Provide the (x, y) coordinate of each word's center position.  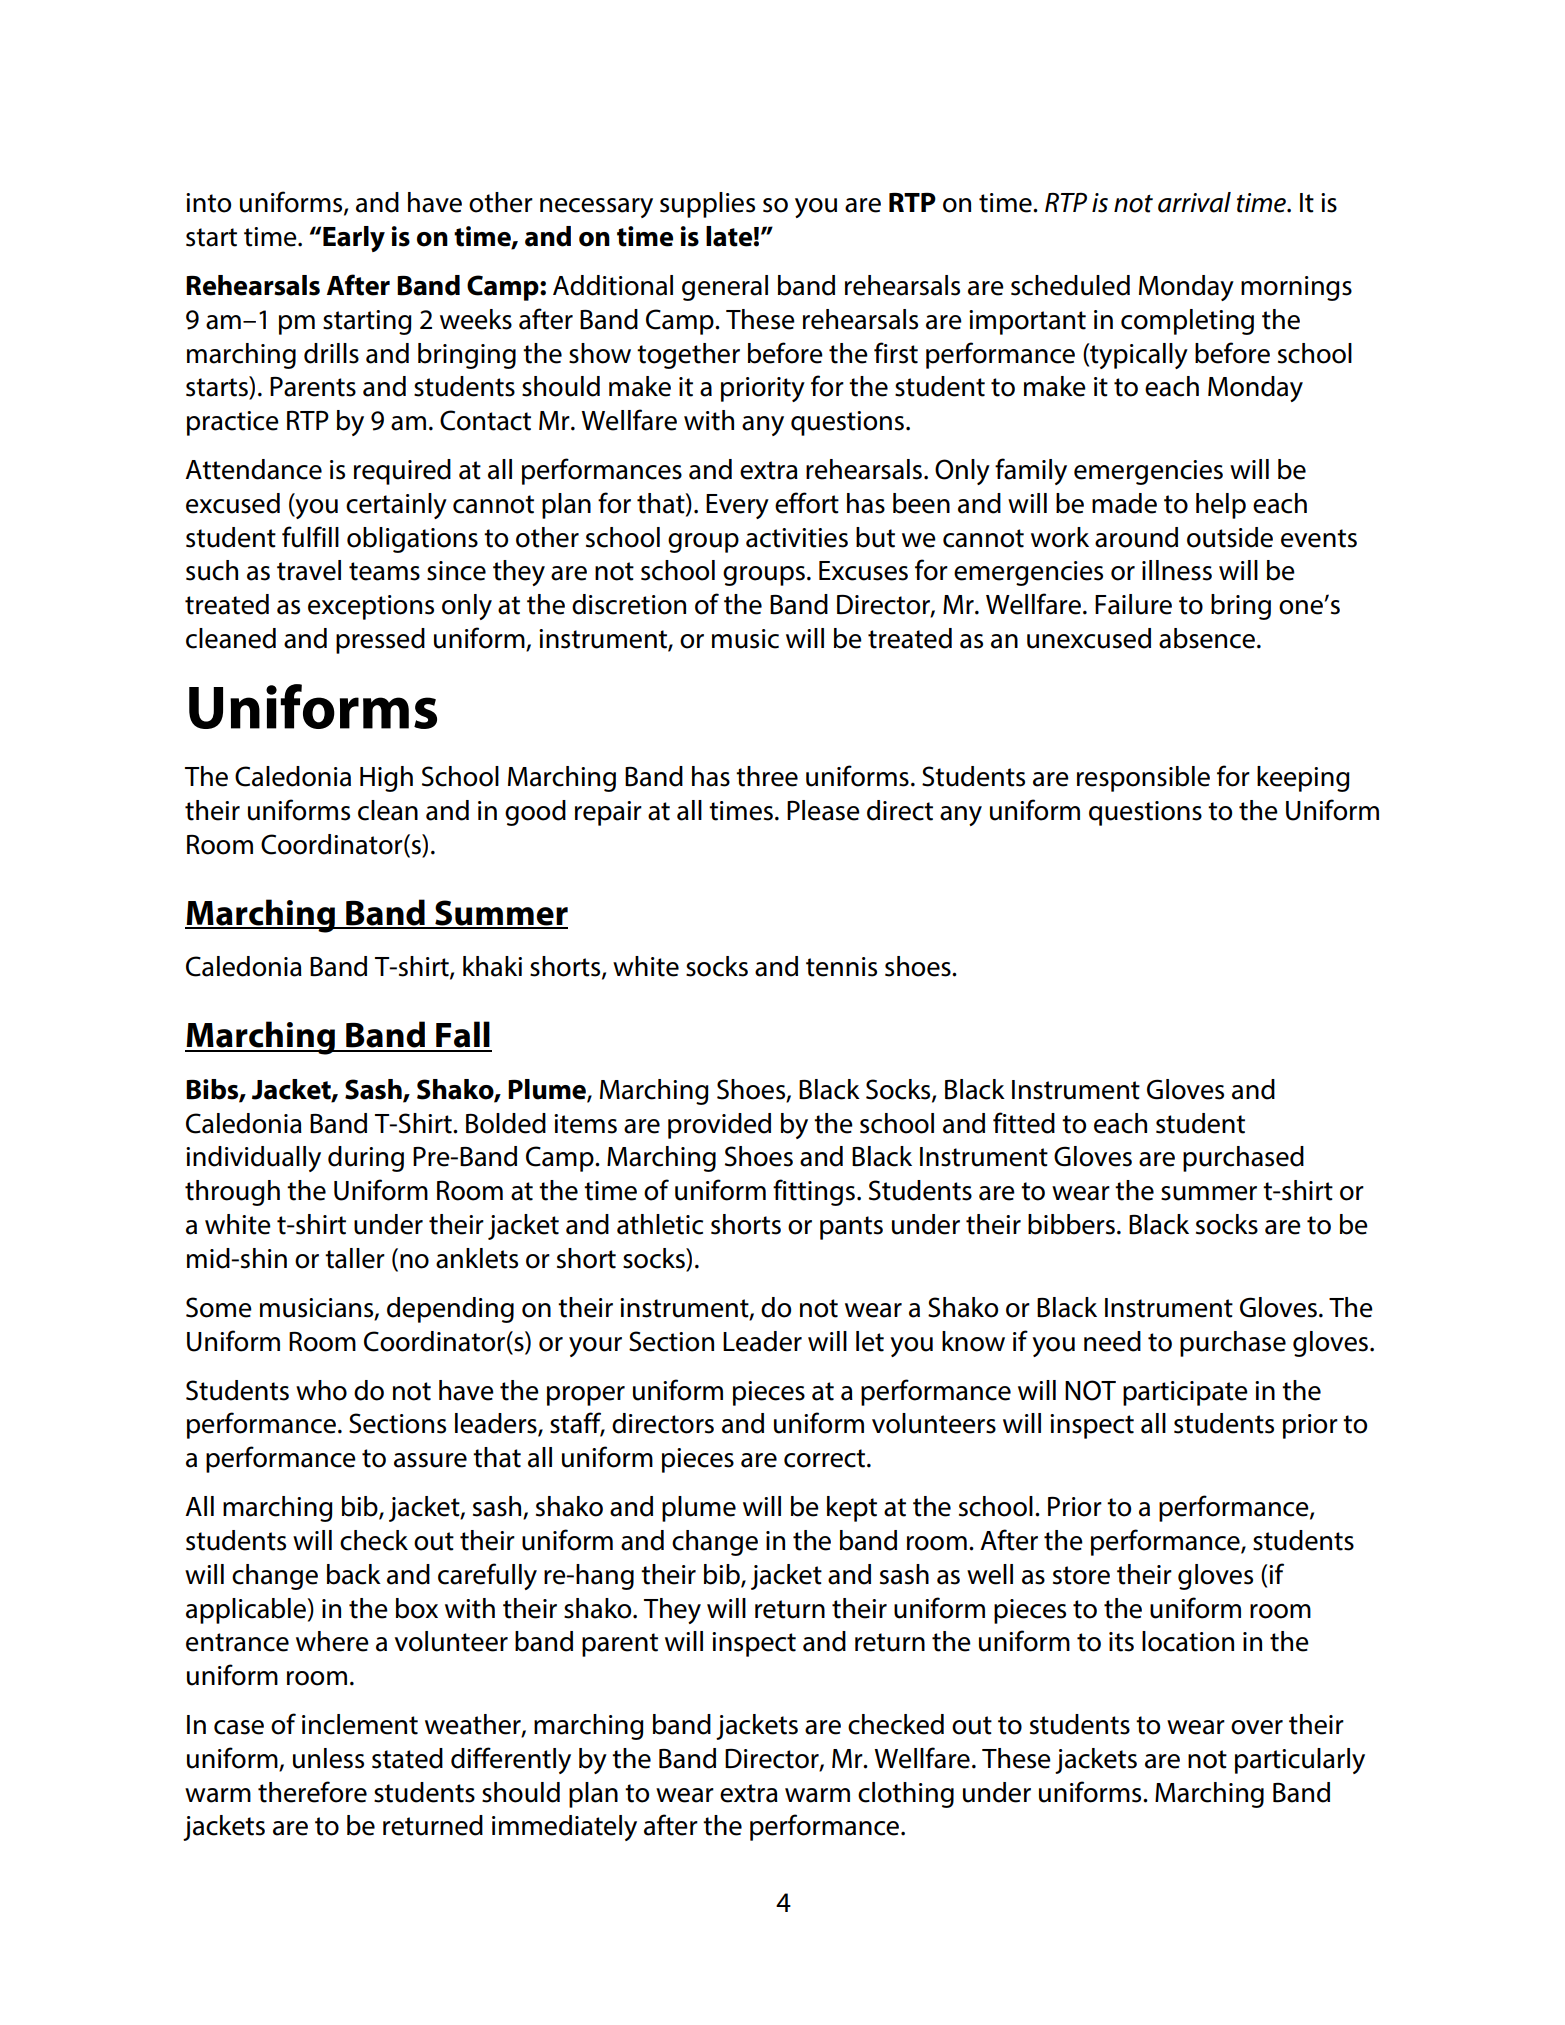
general (725, 288)
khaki (492, 966)
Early (354, 239)
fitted (1024, 1123)
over (1257, 1727)
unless (328, 1758)
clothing (906, 1795)
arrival (1194, 202)
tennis (841, 967)
